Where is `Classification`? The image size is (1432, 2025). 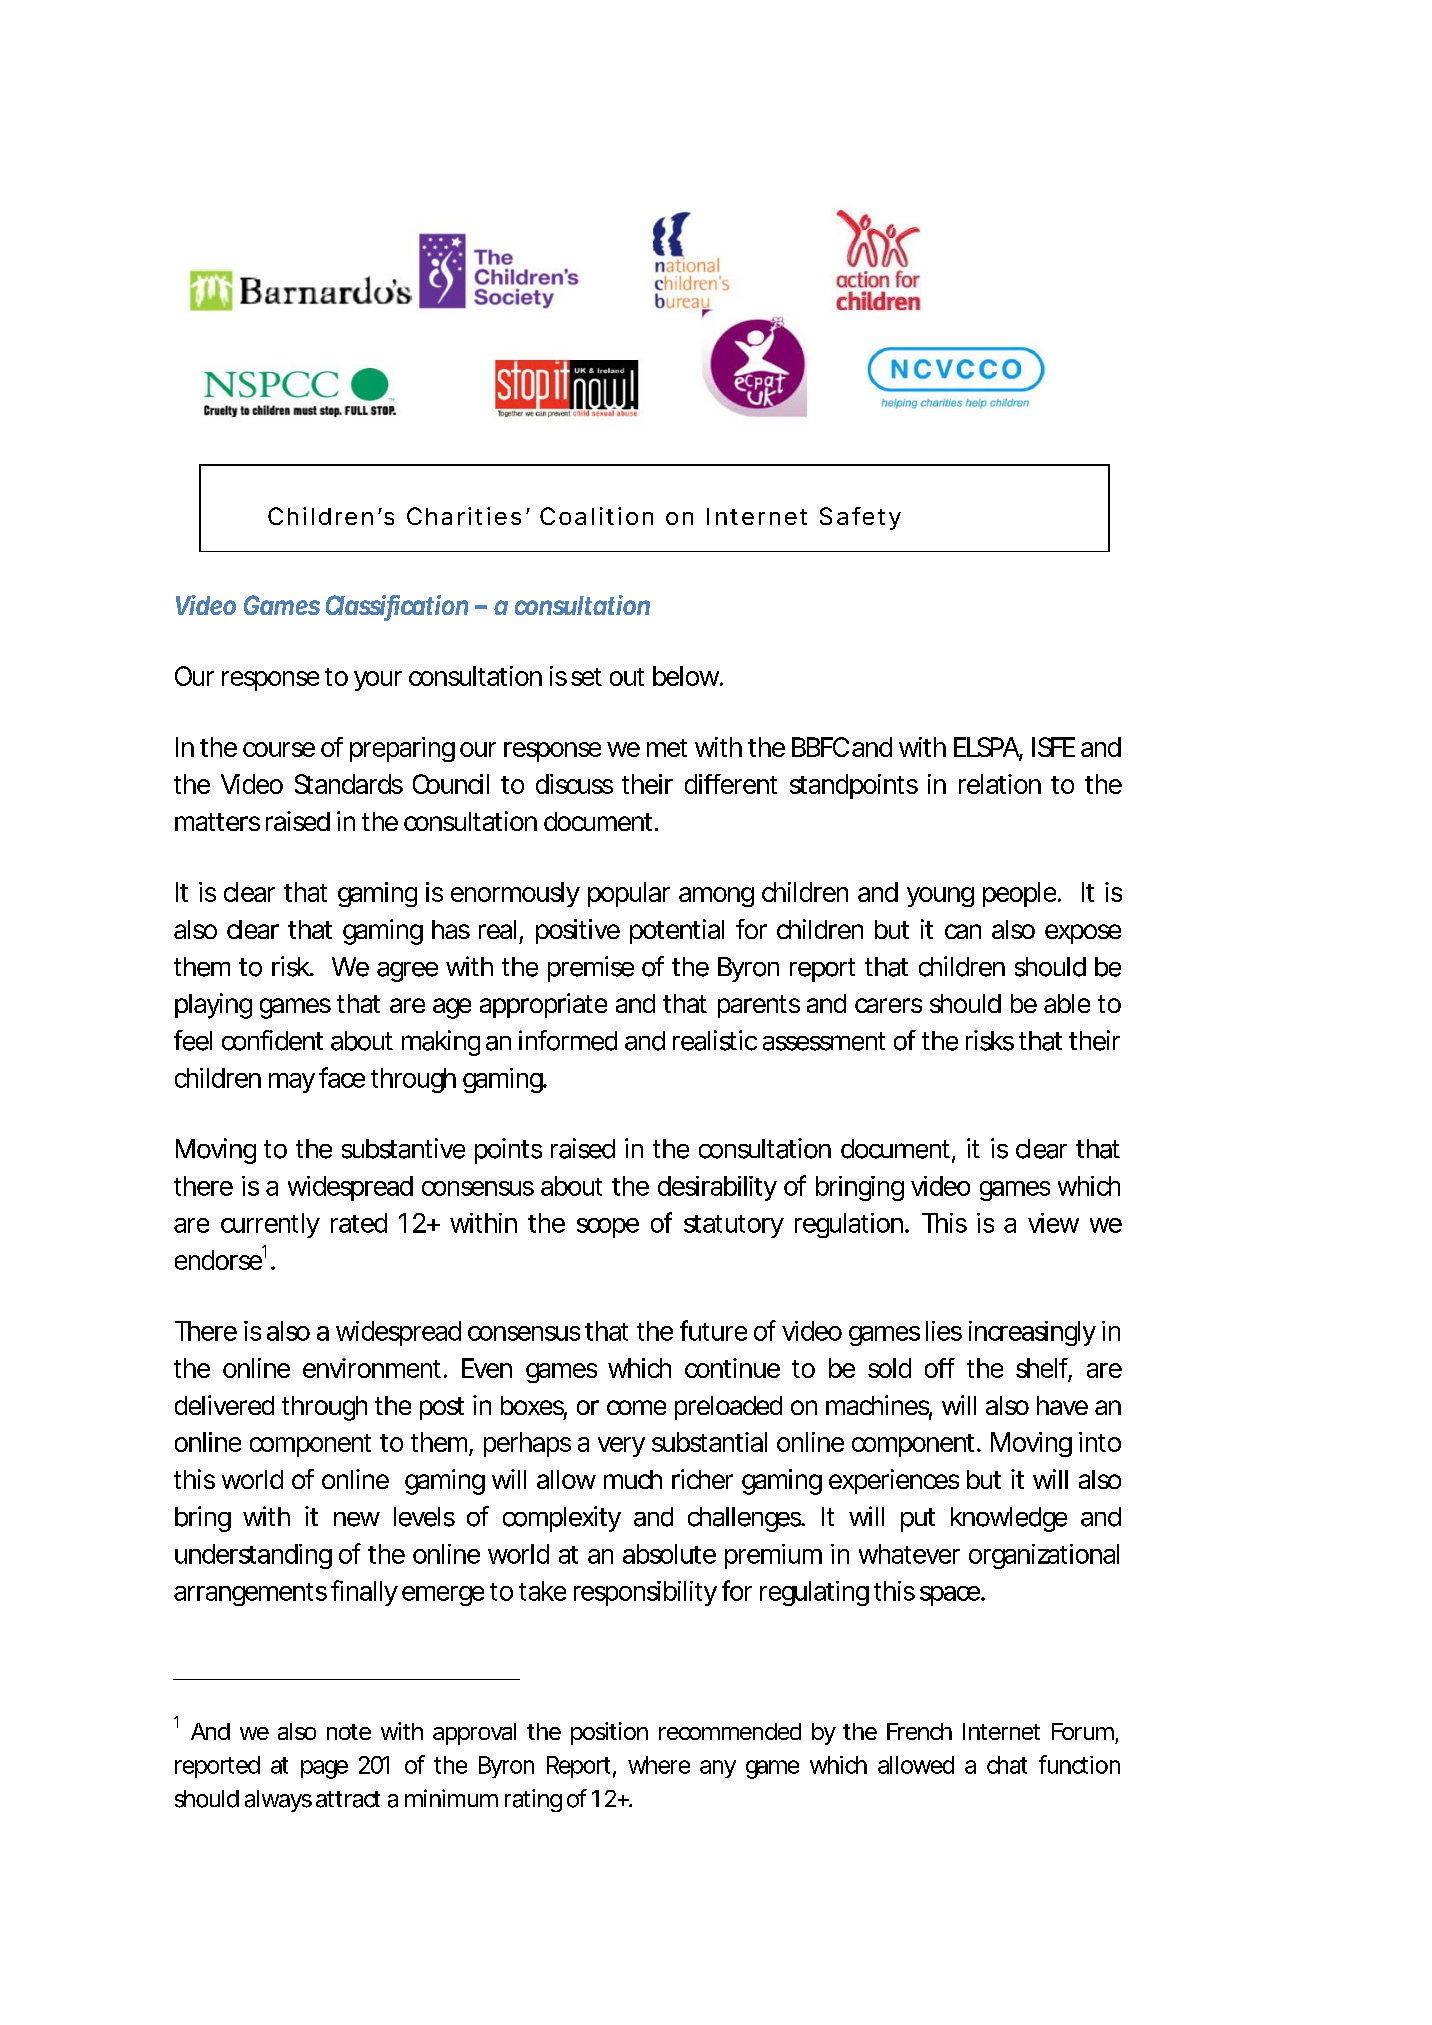
Classification is located at coordinates (397, 606).
